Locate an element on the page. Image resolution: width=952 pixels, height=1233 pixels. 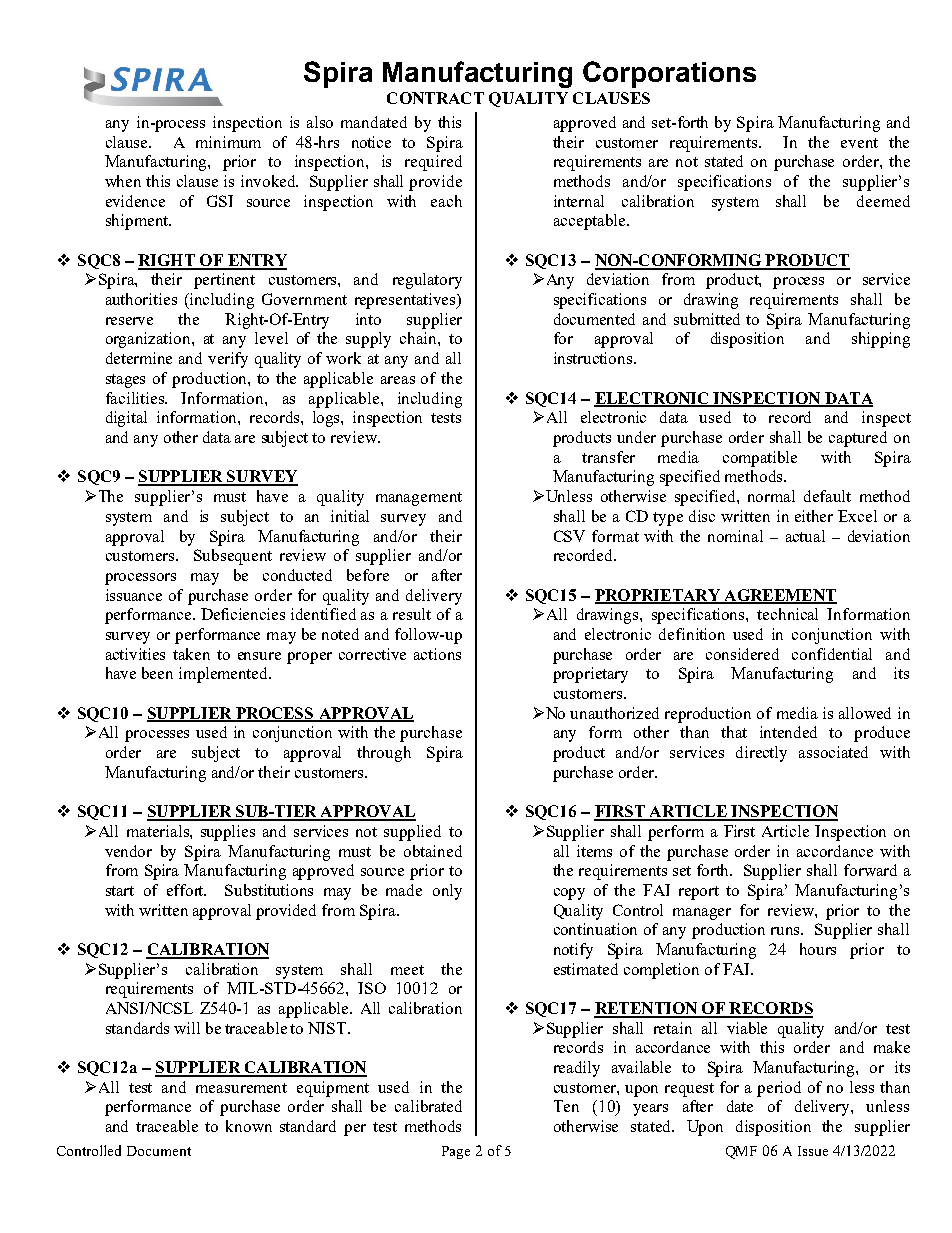
CONTRACT is located at coordinates (435, 98).
